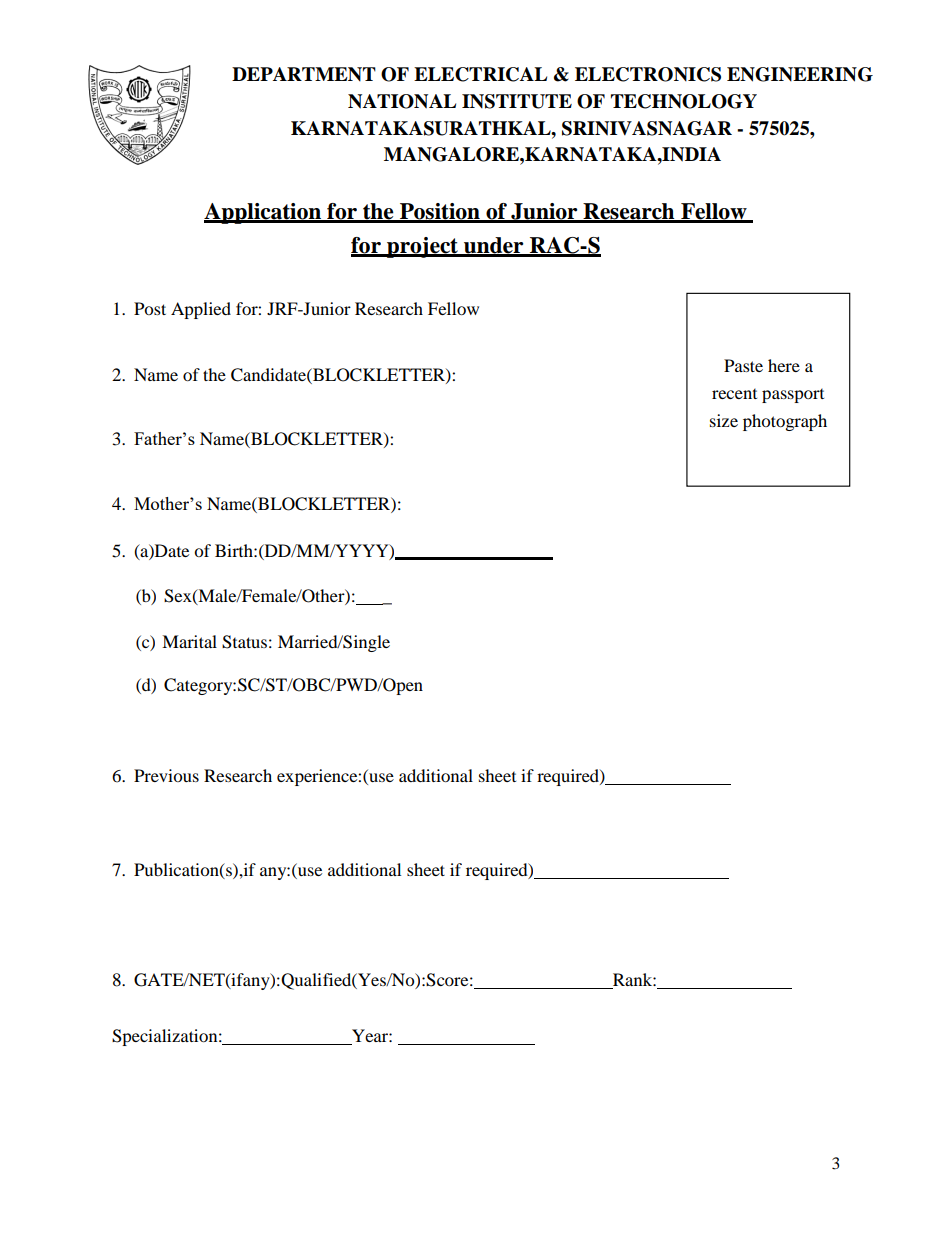 This document has height=1233, width=952. Describe the element at coordinates (684, 101) in the document. I see `TECHNOLOGY` at that location.
